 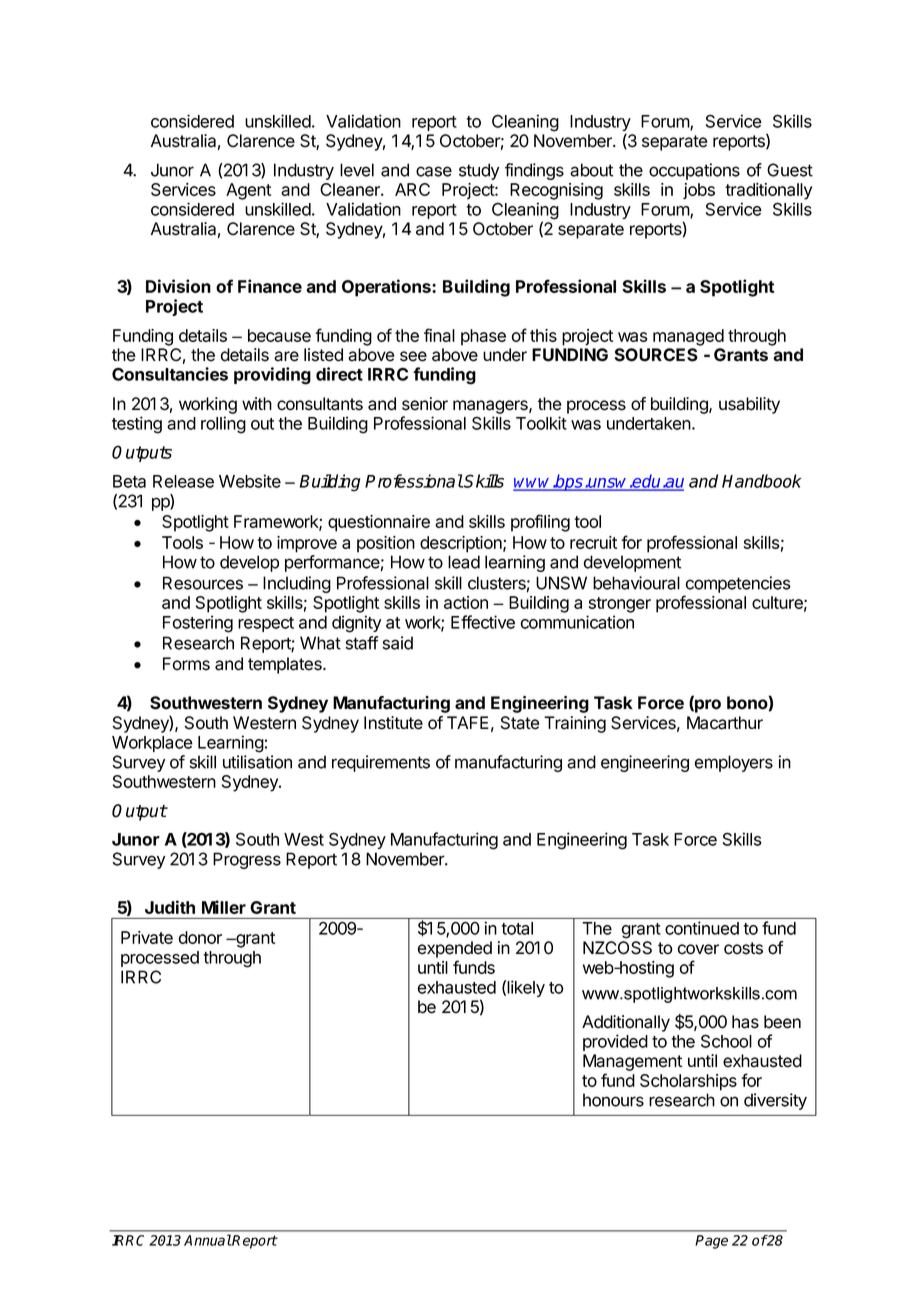 I want to click on Page, so click(x=711, y=1242).
